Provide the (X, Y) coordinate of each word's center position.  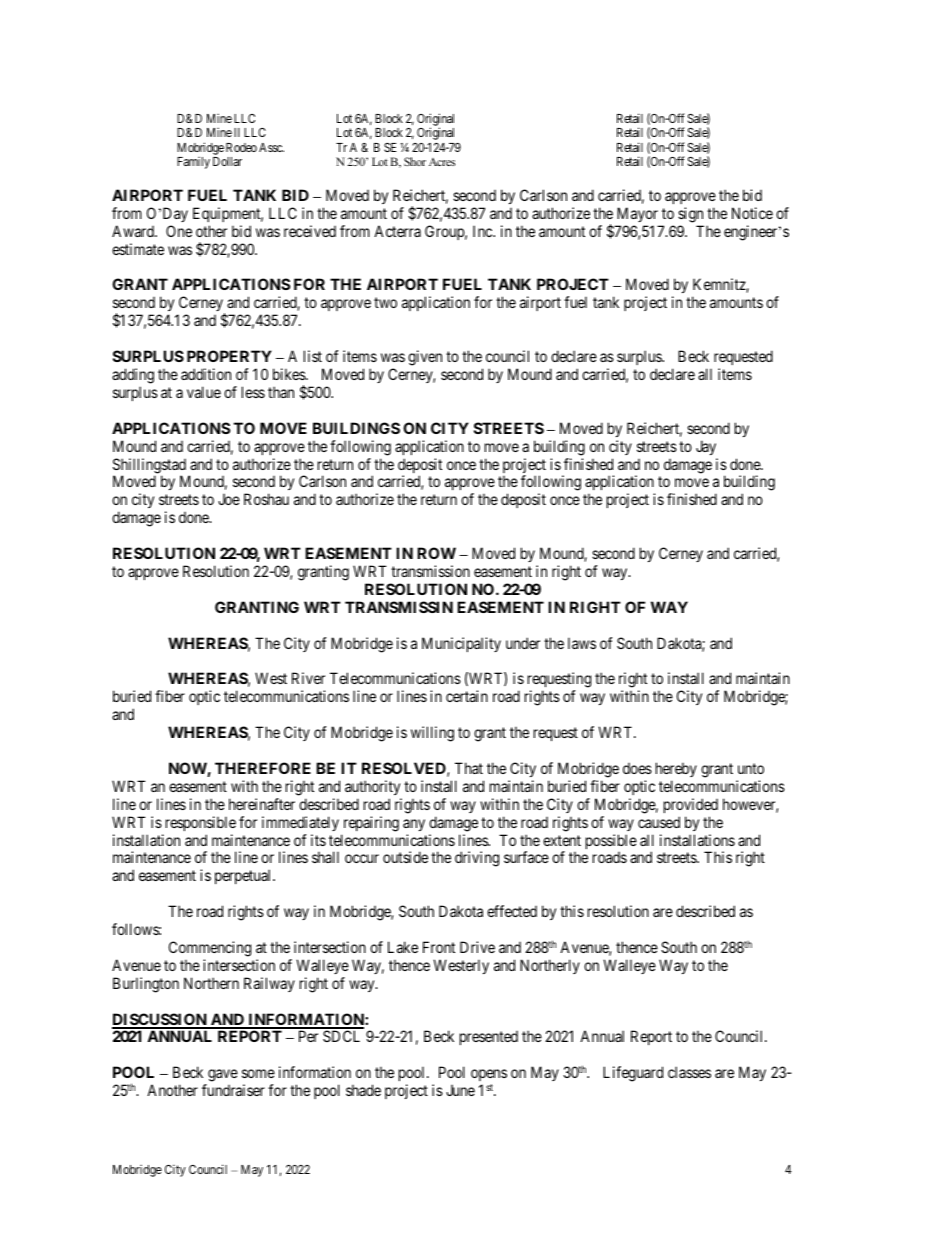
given (425, 358)
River (308, 678)
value (204, 392)
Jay (706, 447)
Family (193, 163)
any (414, 825)
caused (659, 822)
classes (689, 1072)
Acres (442, 162)
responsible (201, 823)
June (460, 1090)
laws (582, 643)
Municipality (461, 644)
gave (222, 1077)
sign (690, 215)
